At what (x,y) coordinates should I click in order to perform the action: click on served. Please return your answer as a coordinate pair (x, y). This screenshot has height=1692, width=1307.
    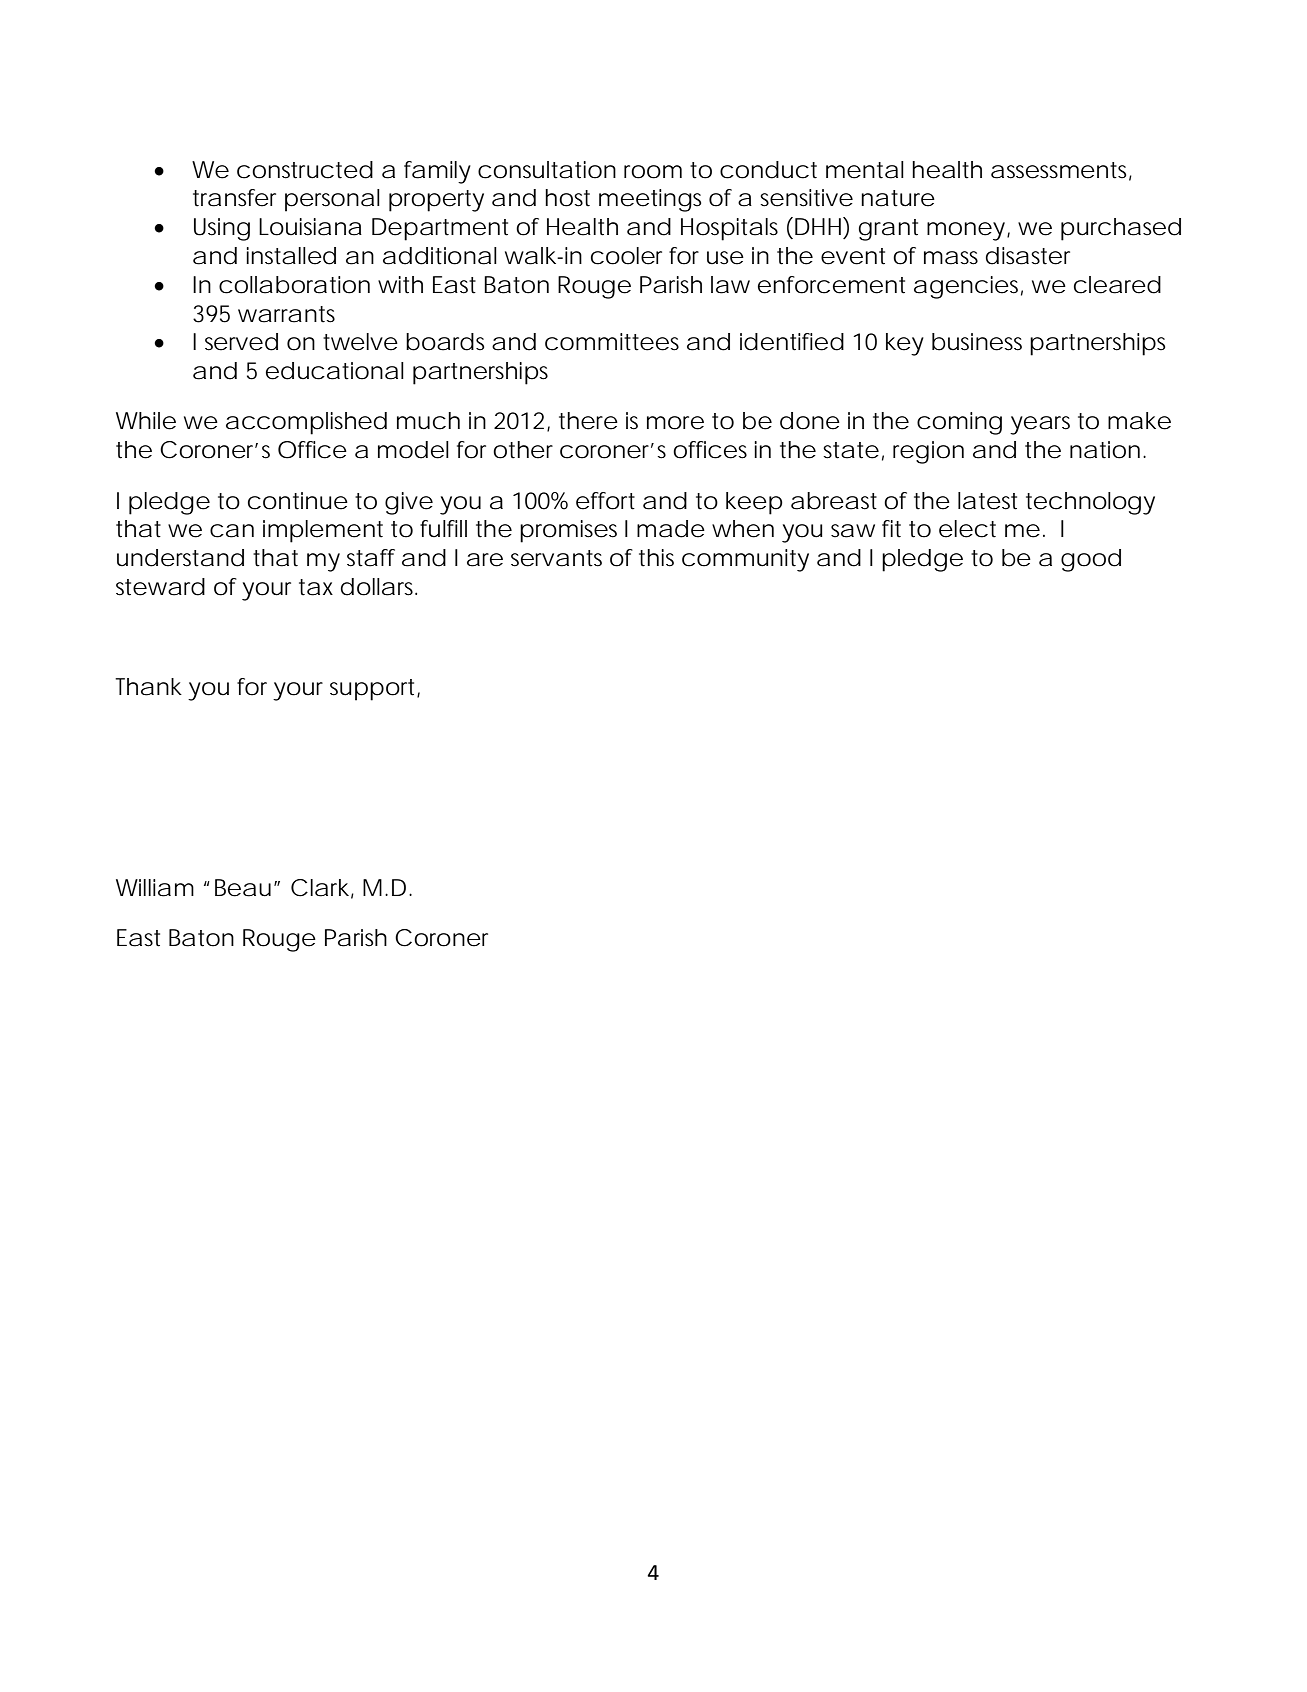
    Looking at the image, I should click on (241, 342).
